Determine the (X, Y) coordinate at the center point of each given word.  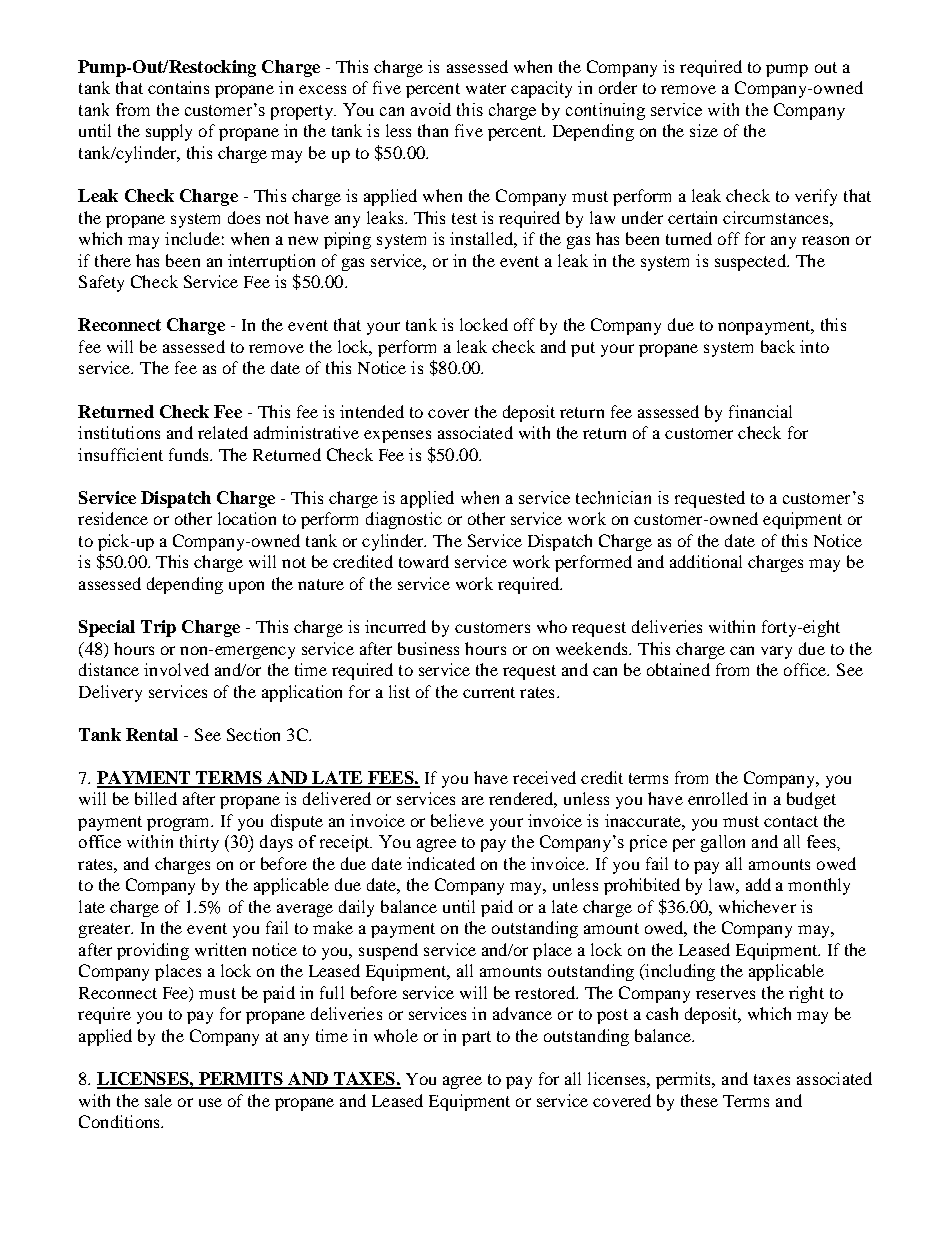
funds (190, 454)
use (210, 1102)
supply (169, 132)
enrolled (718, 798)
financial (760, 411)
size (704, 130)
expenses (397, 436)
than (433, 130)
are (473, 800)
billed (156, 798)
